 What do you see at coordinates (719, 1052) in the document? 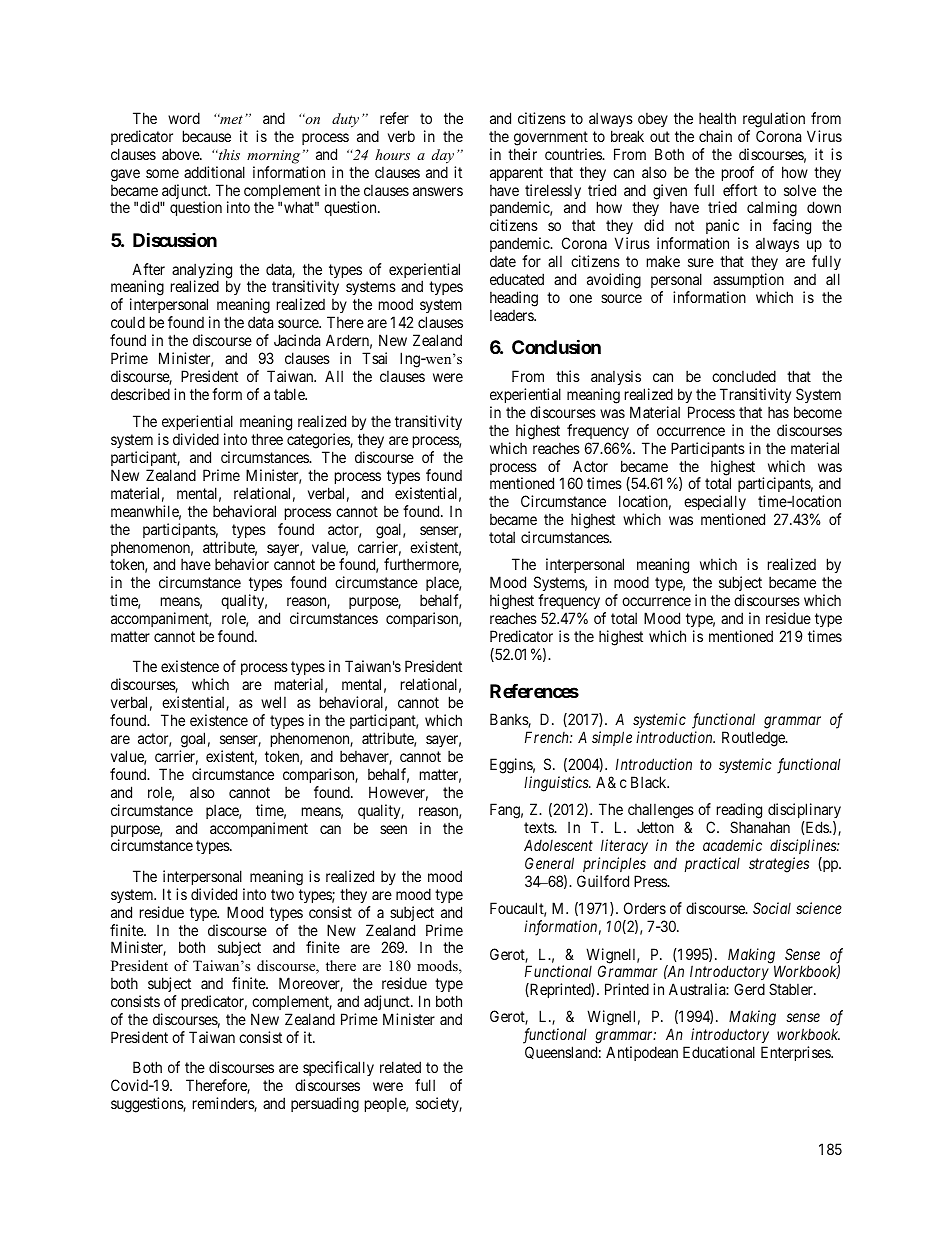
I see `Educational` at bounding box center [719, 1052].
